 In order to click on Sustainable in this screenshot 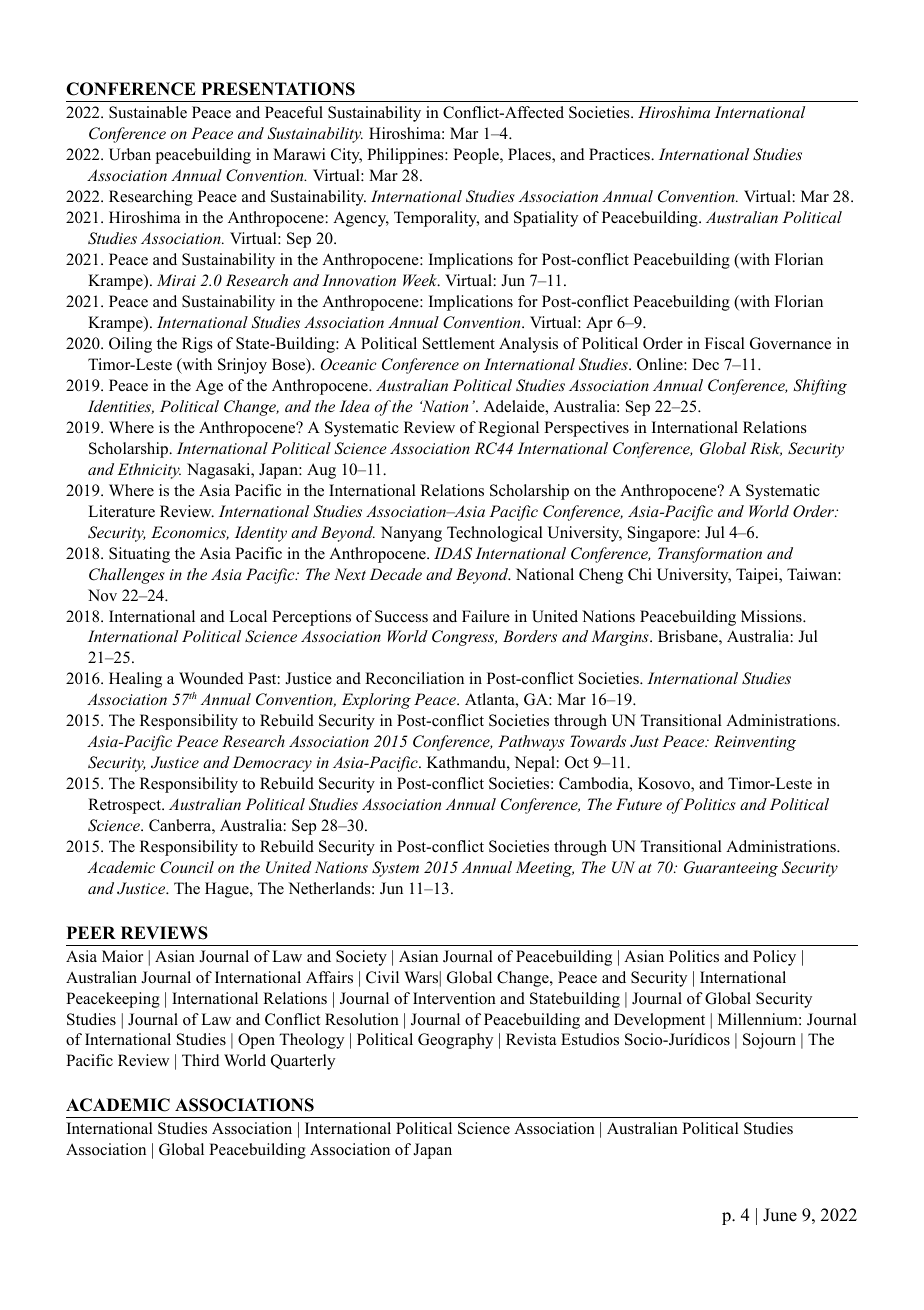, I will do `click(148, 112)`.
